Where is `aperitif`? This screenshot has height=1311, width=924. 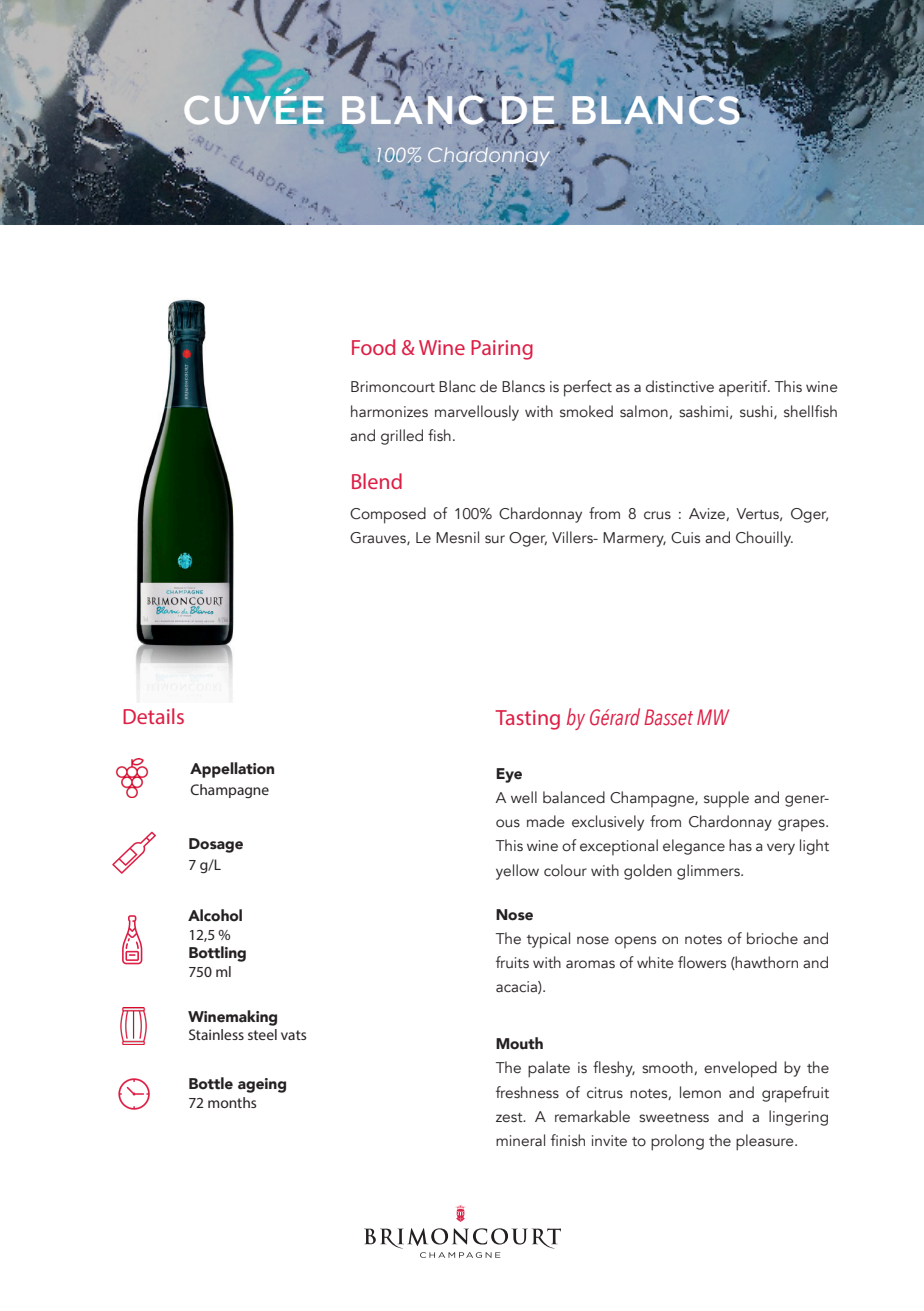
aperitif is located at coordinates (744, 388).
